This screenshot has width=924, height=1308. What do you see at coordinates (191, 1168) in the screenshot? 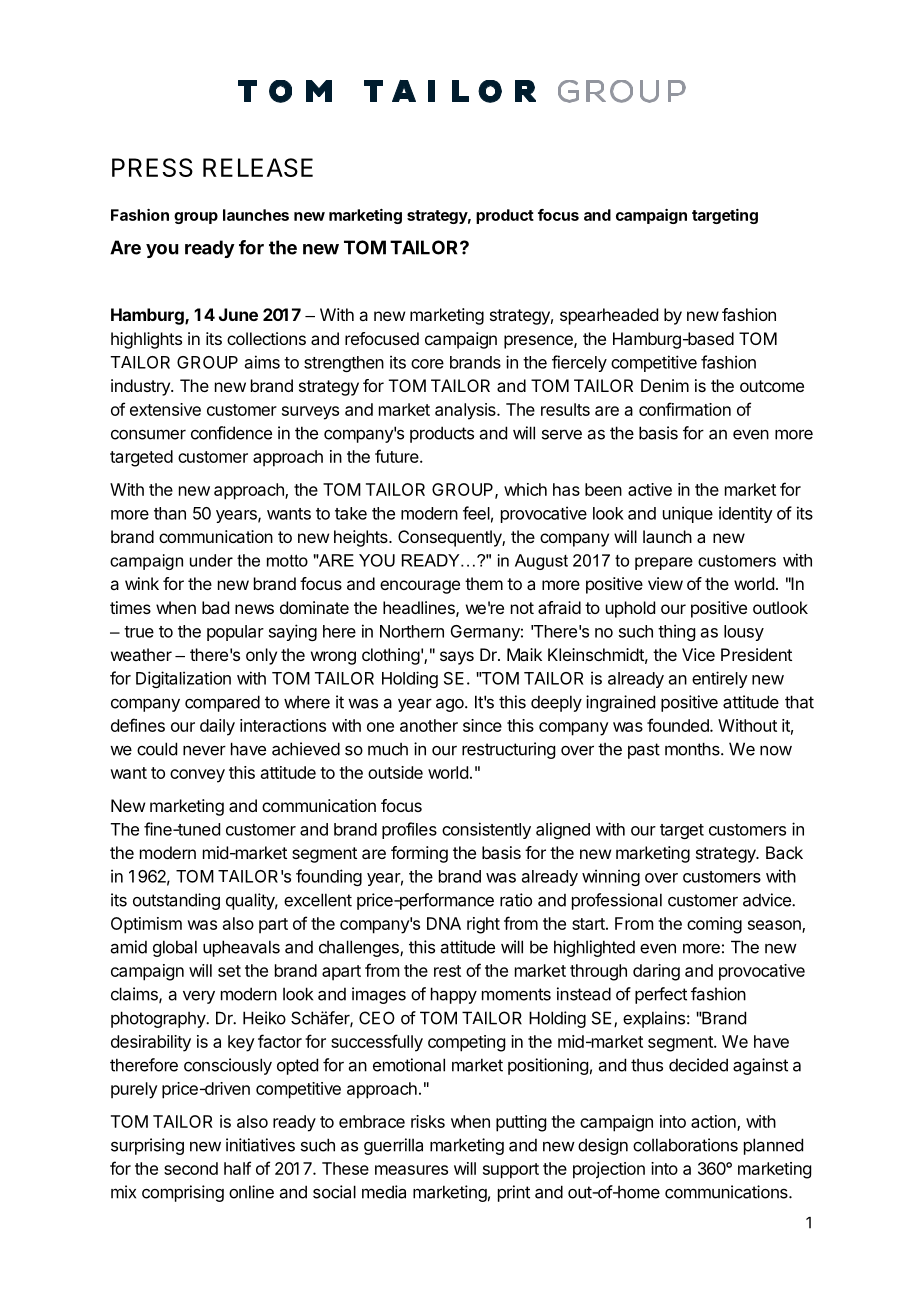
I see `second` at bounding box center [191, 1168].
